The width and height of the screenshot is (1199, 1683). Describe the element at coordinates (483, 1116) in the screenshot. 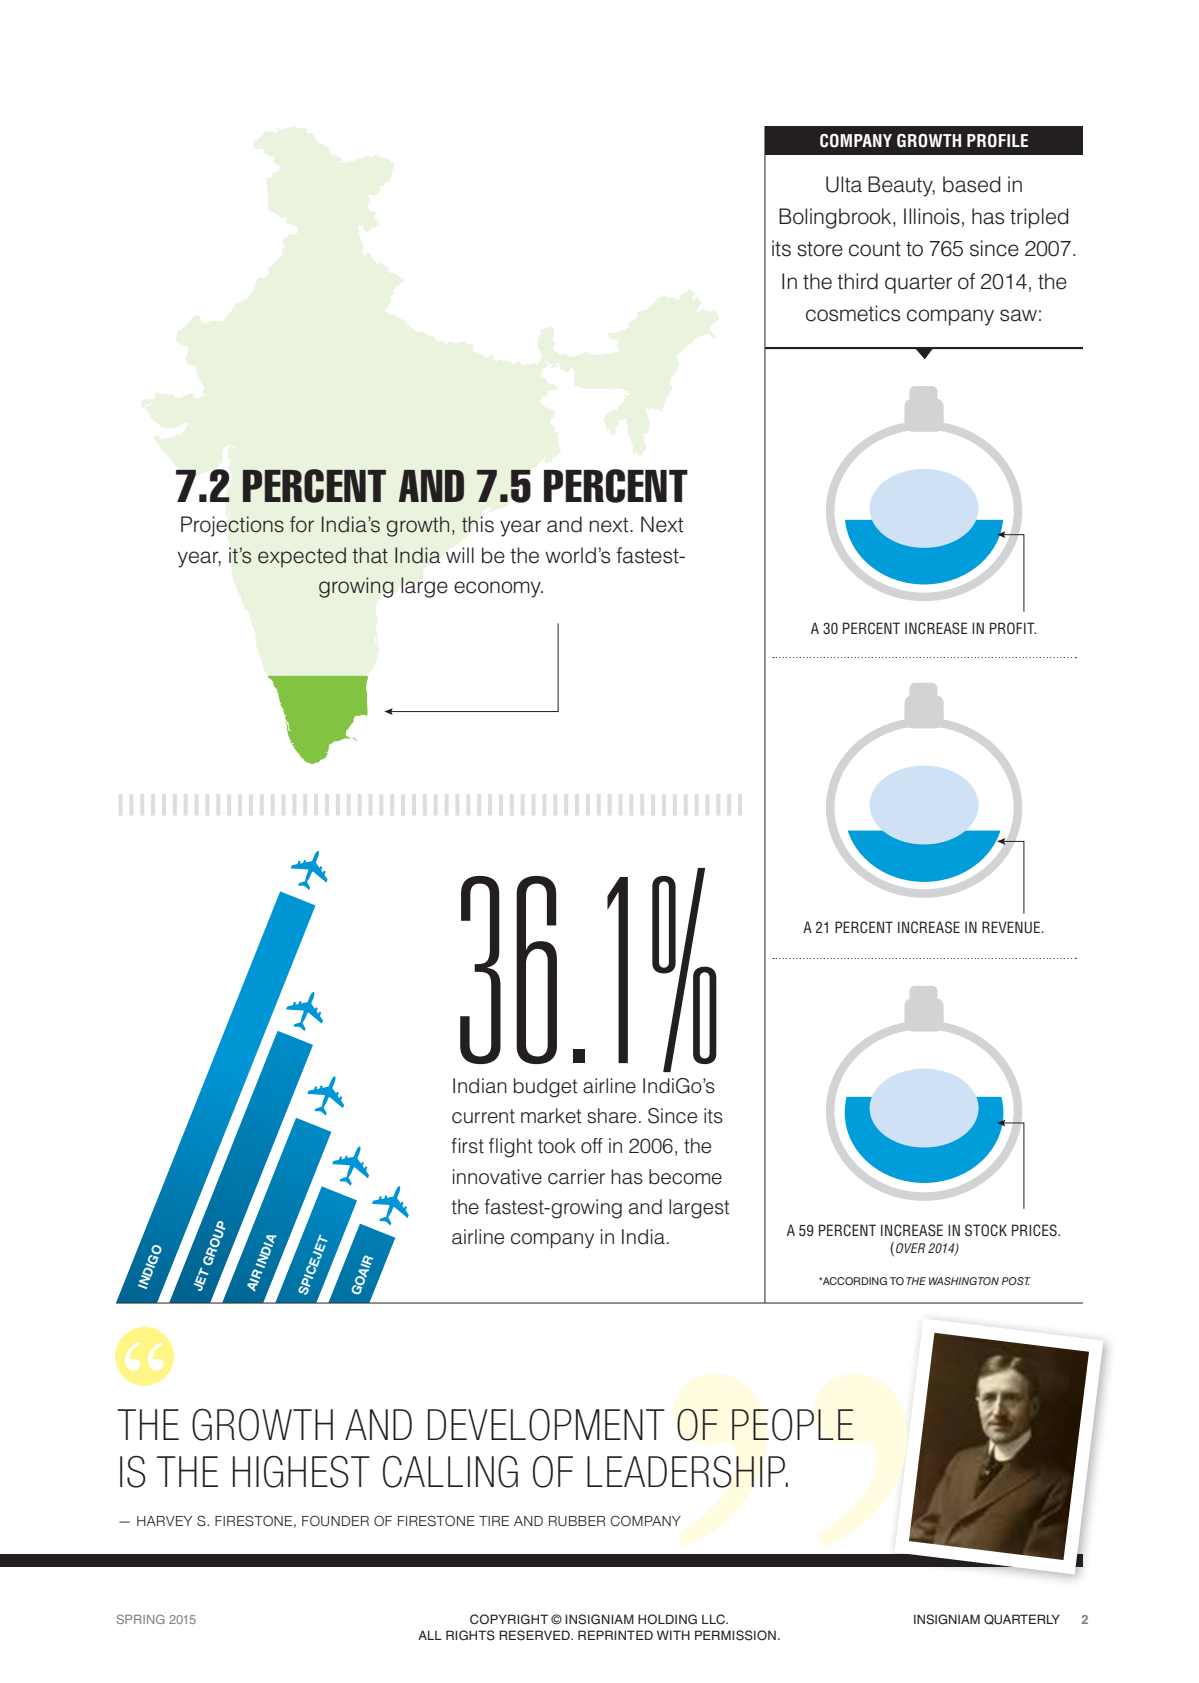

I see `current` at that location.
